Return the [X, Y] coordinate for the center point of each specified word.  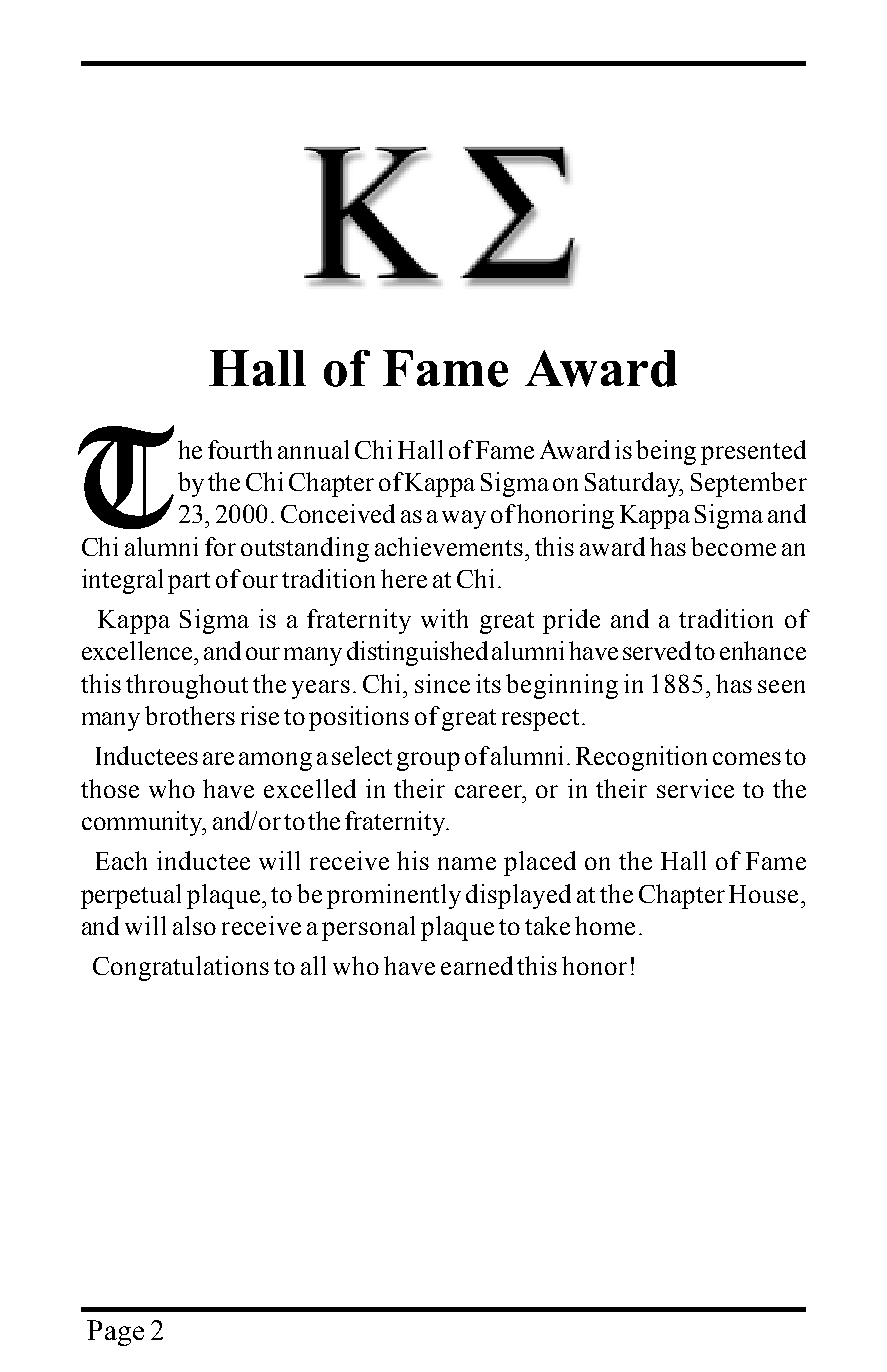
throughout [187, 686]
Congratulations [181, 968]
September [749, 484]
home [605, 925]
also [194, 925]
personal [368, 928]
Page [115, 1333]
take [547, 925]
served [657, 650]
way [464, 519]
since [442, 683]
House [763, 894]
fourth [240, 449]
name [467, 863]
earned [477, 965]
